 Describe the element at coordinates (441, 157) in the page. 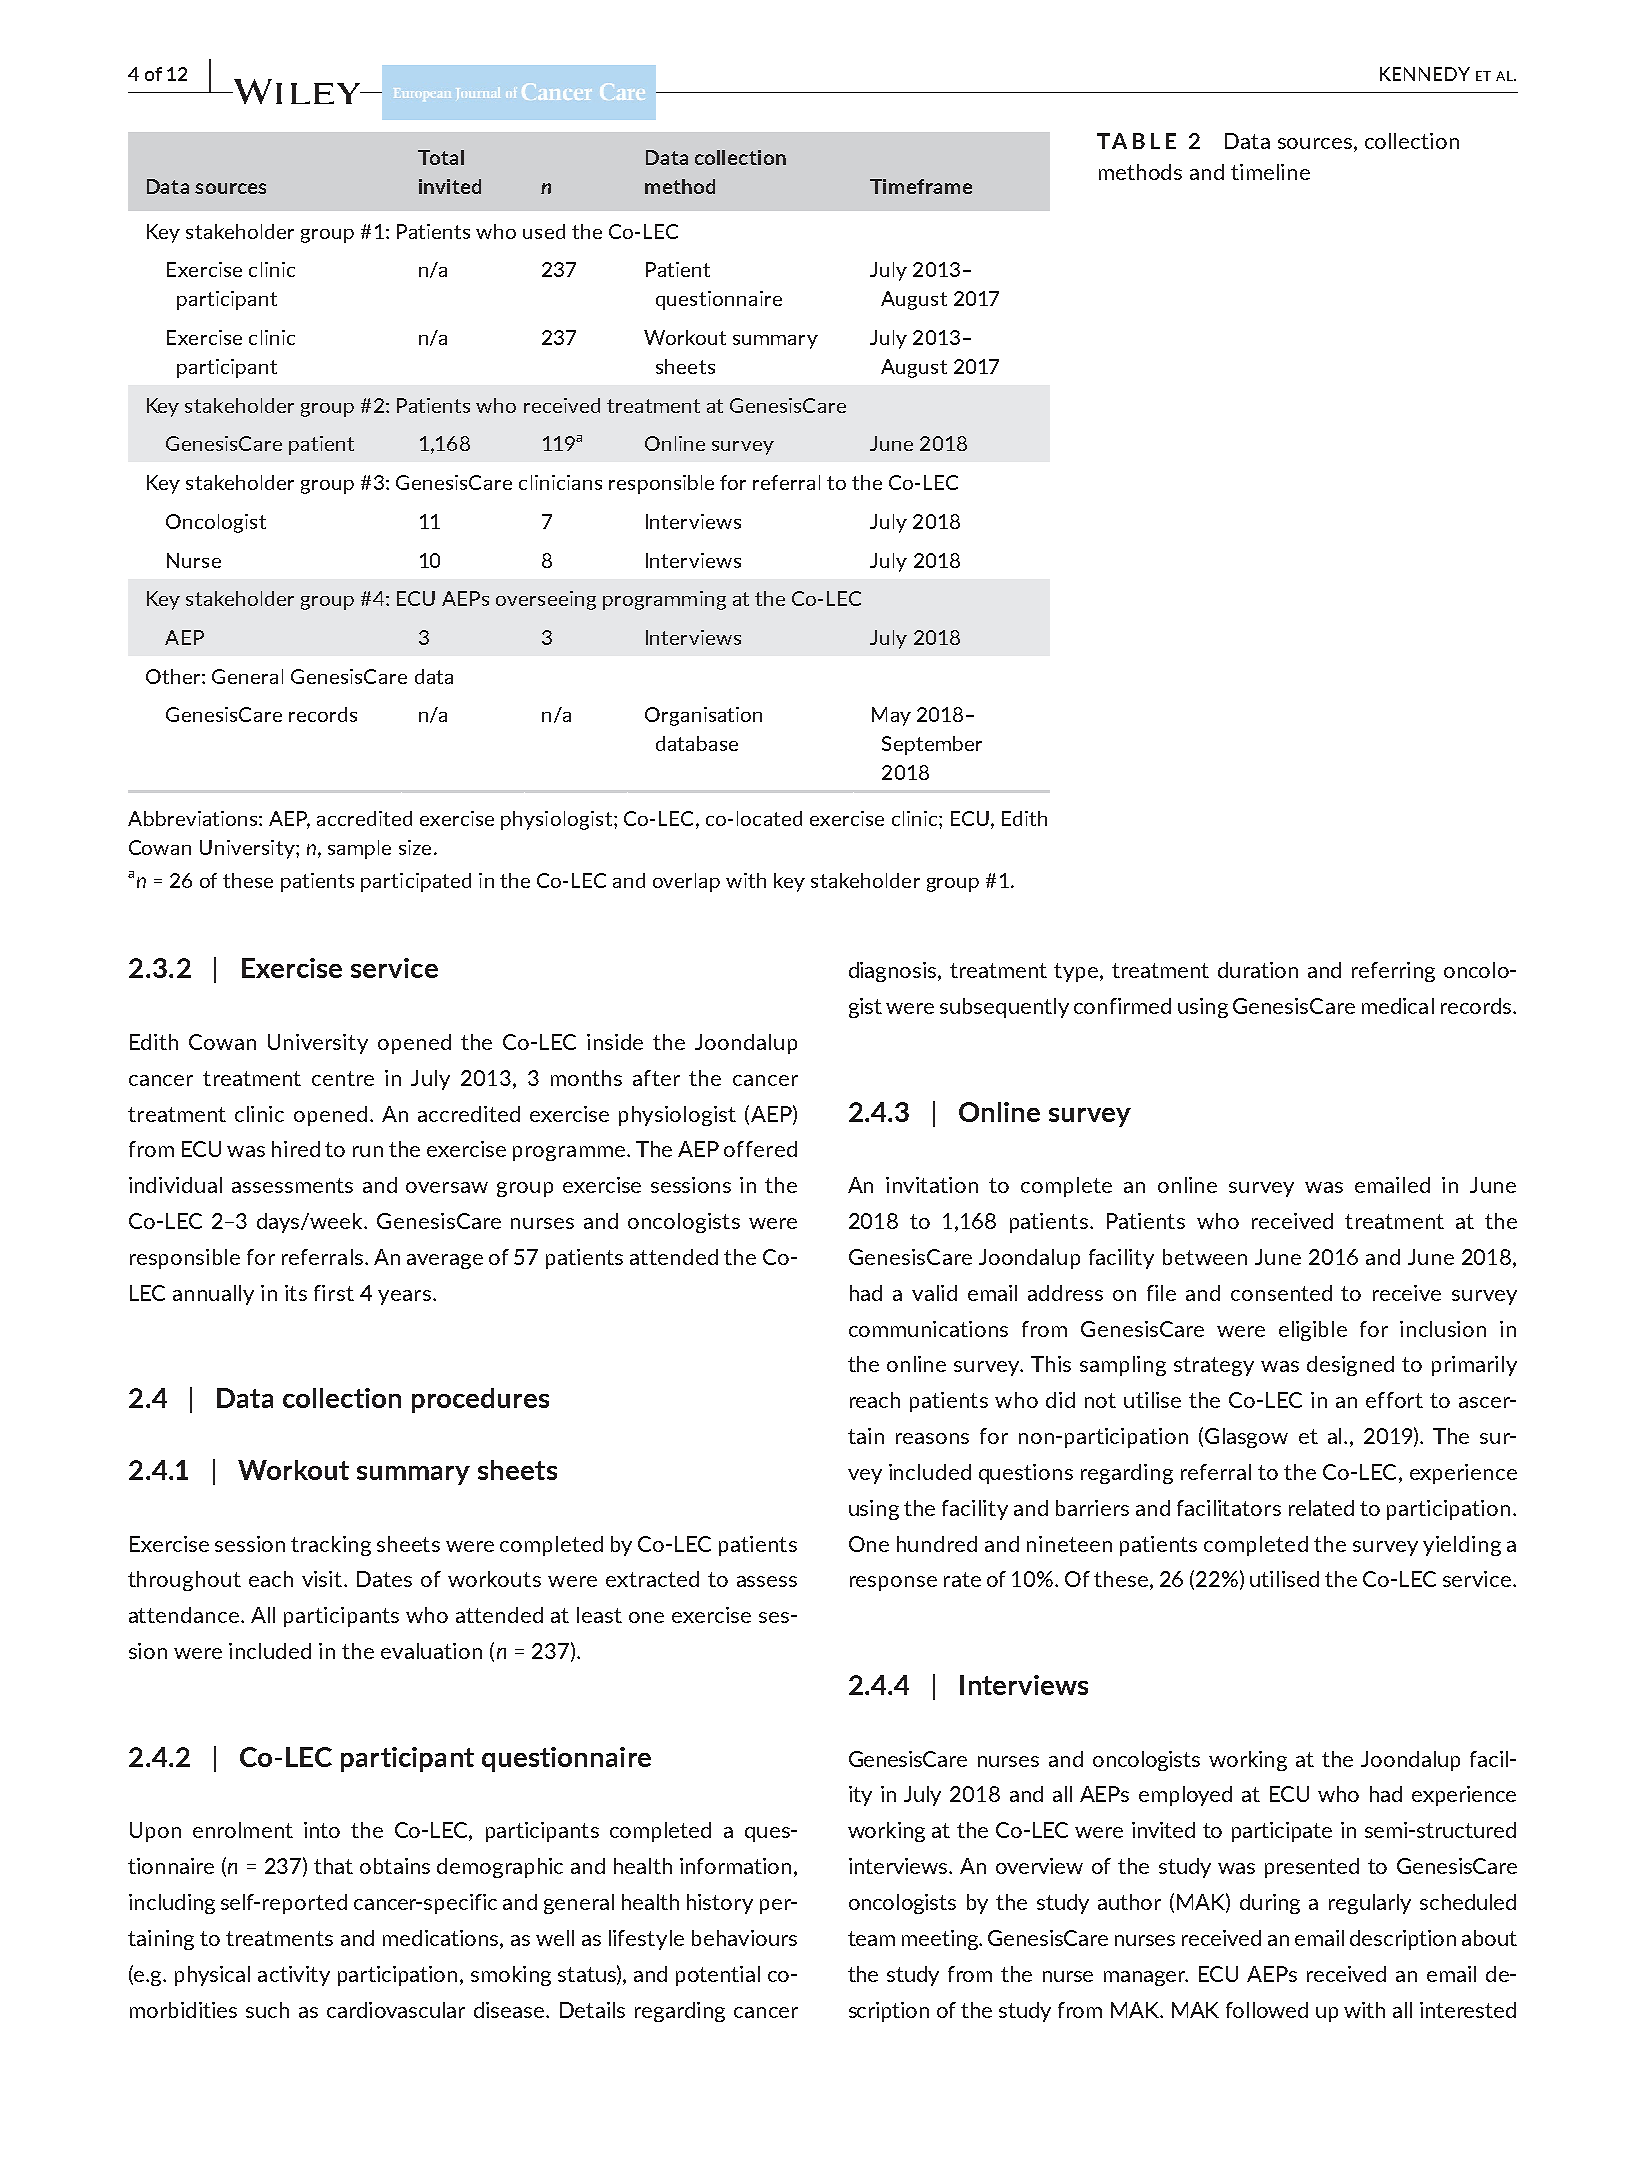

I see `Total` at that location.
